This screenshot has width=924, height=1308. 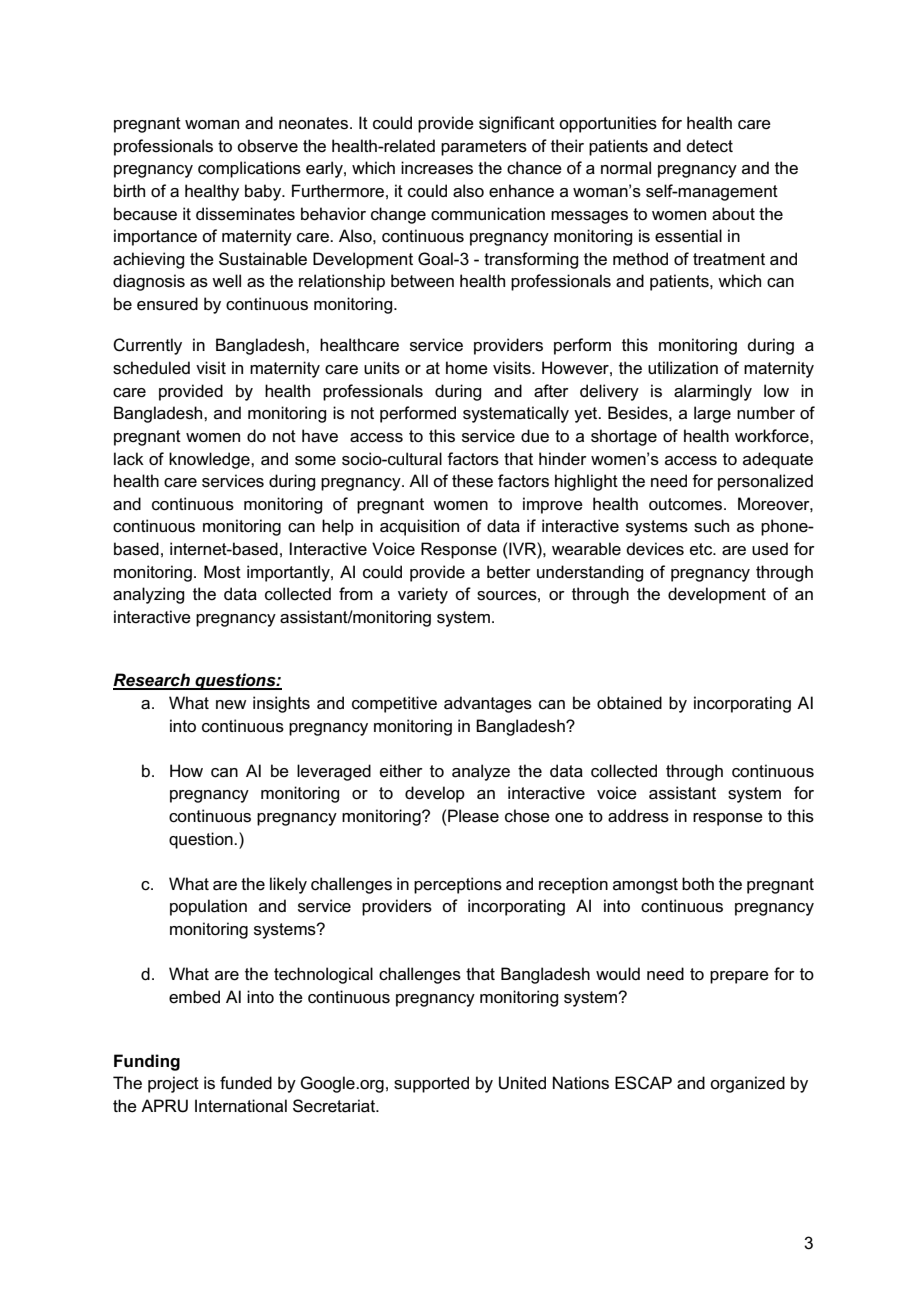 I want to click on population, so click(x=208, y=907).
